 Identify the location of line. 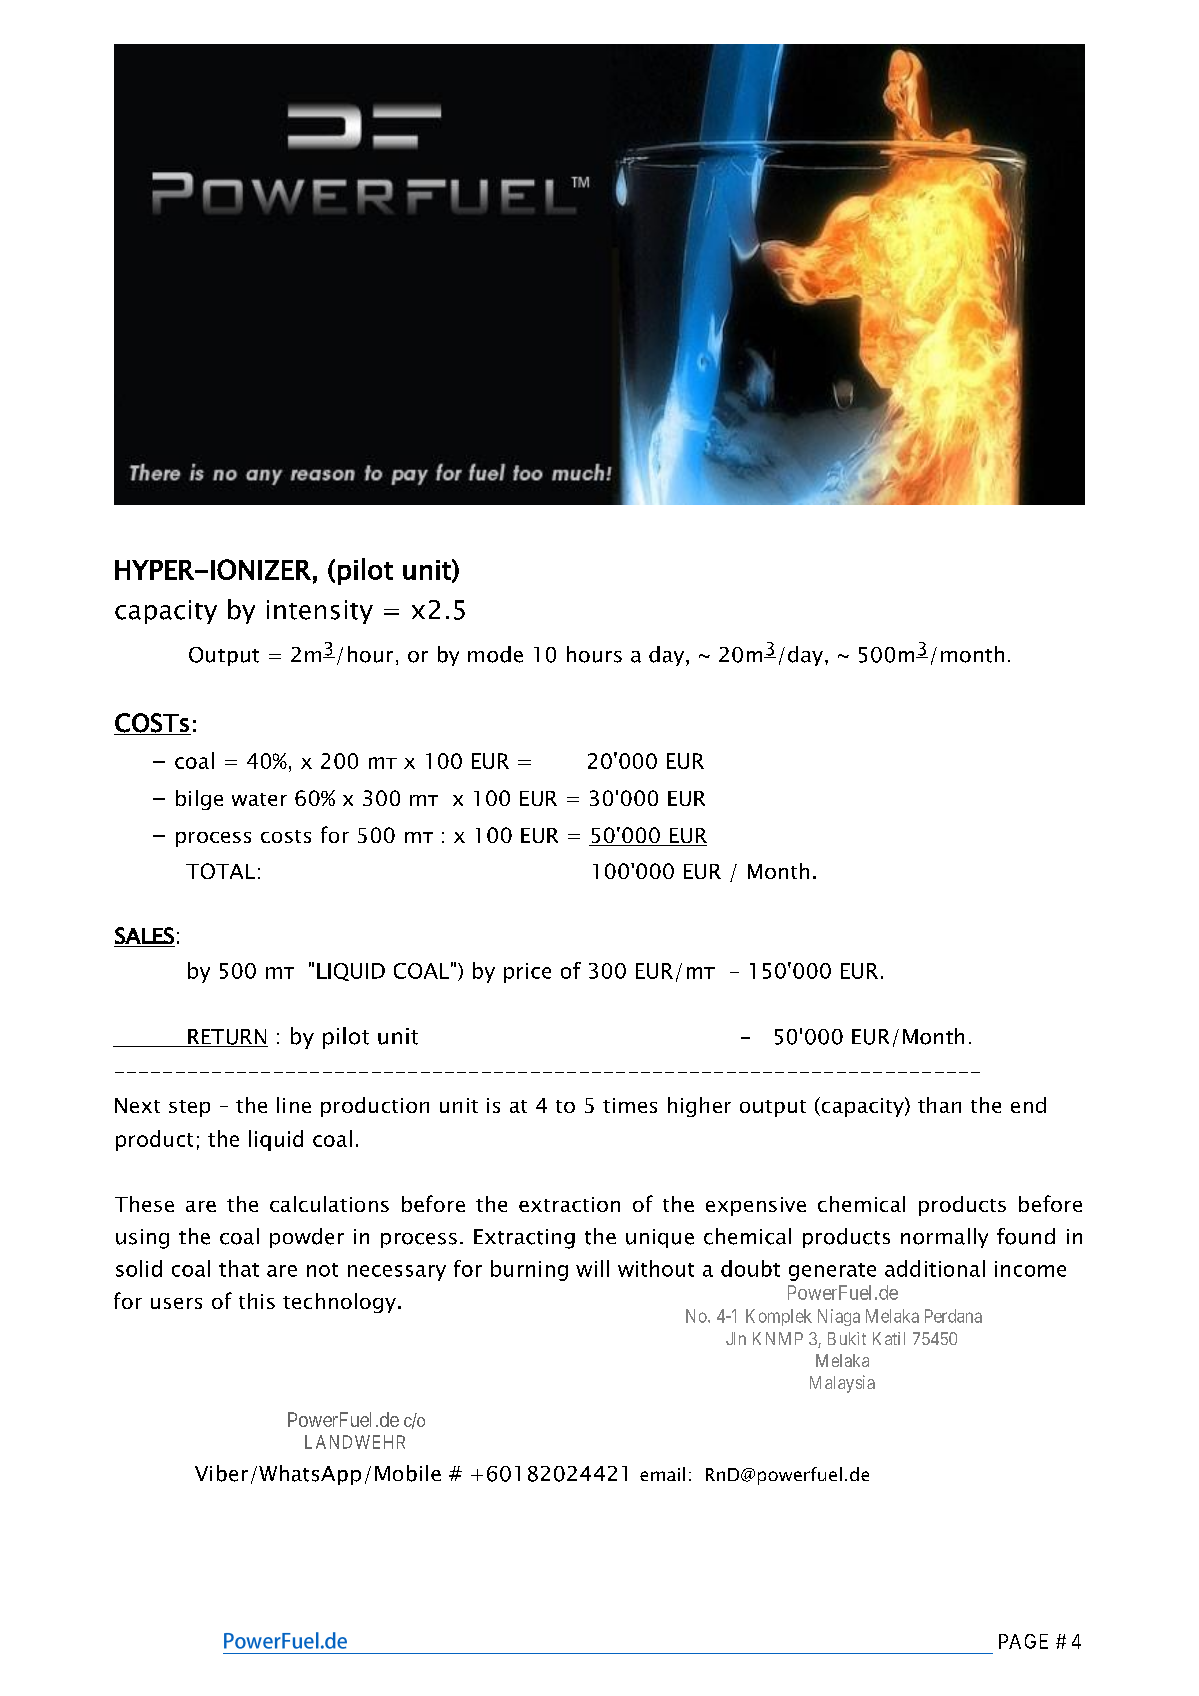
(294, 1105).
